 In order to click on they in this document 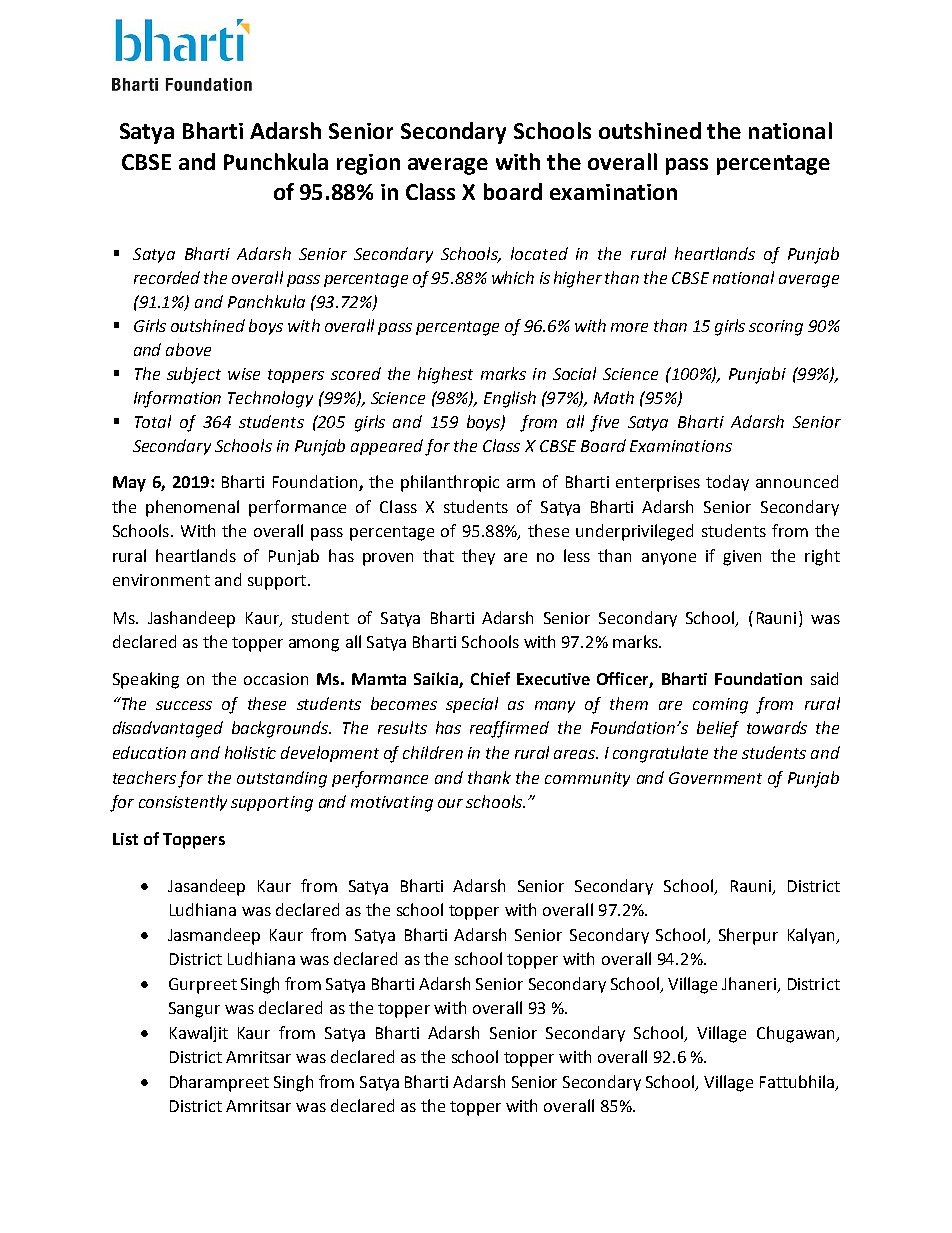, I will do `click(478, 557)`.
